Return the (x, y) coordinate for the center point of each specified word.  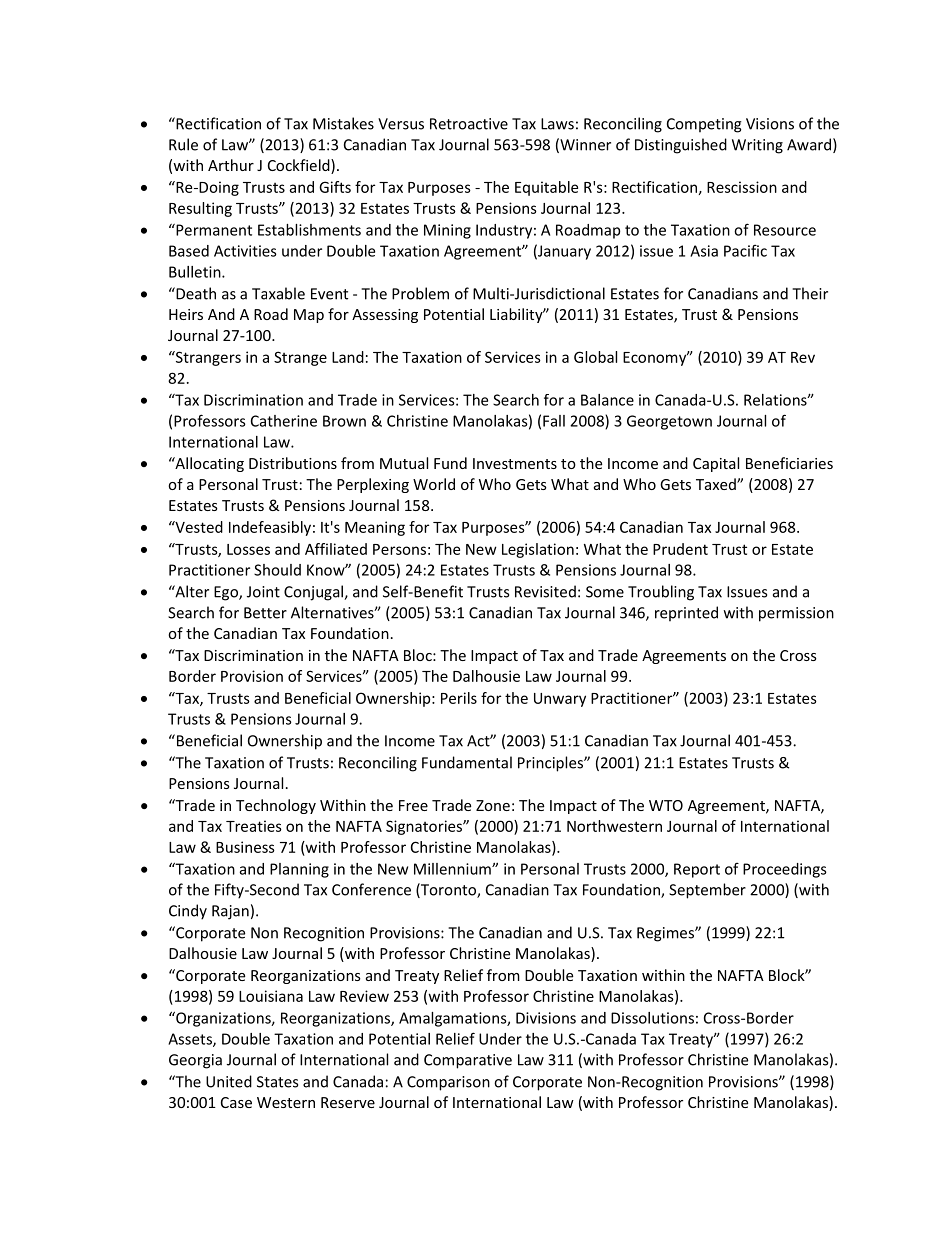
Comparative (468, 1061)
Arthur (231, 165)
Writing (757, 146)
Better (265, 613)
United (229, 1081)
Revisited (545, 591)
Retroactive (469, 124)
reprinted (686, 614)
